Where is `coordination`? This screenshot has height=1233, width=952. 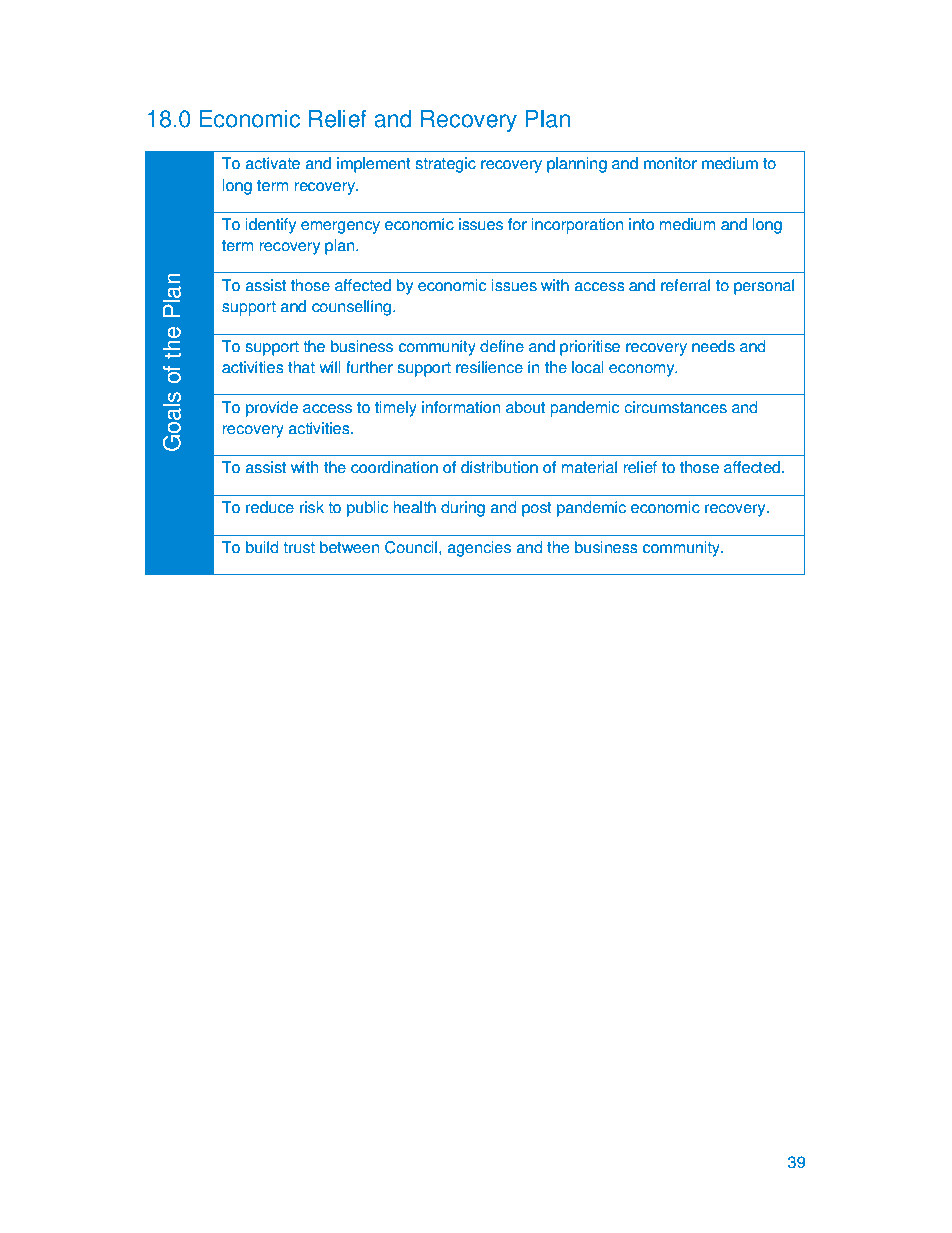
coordination is located at coordinates (394, 467).
